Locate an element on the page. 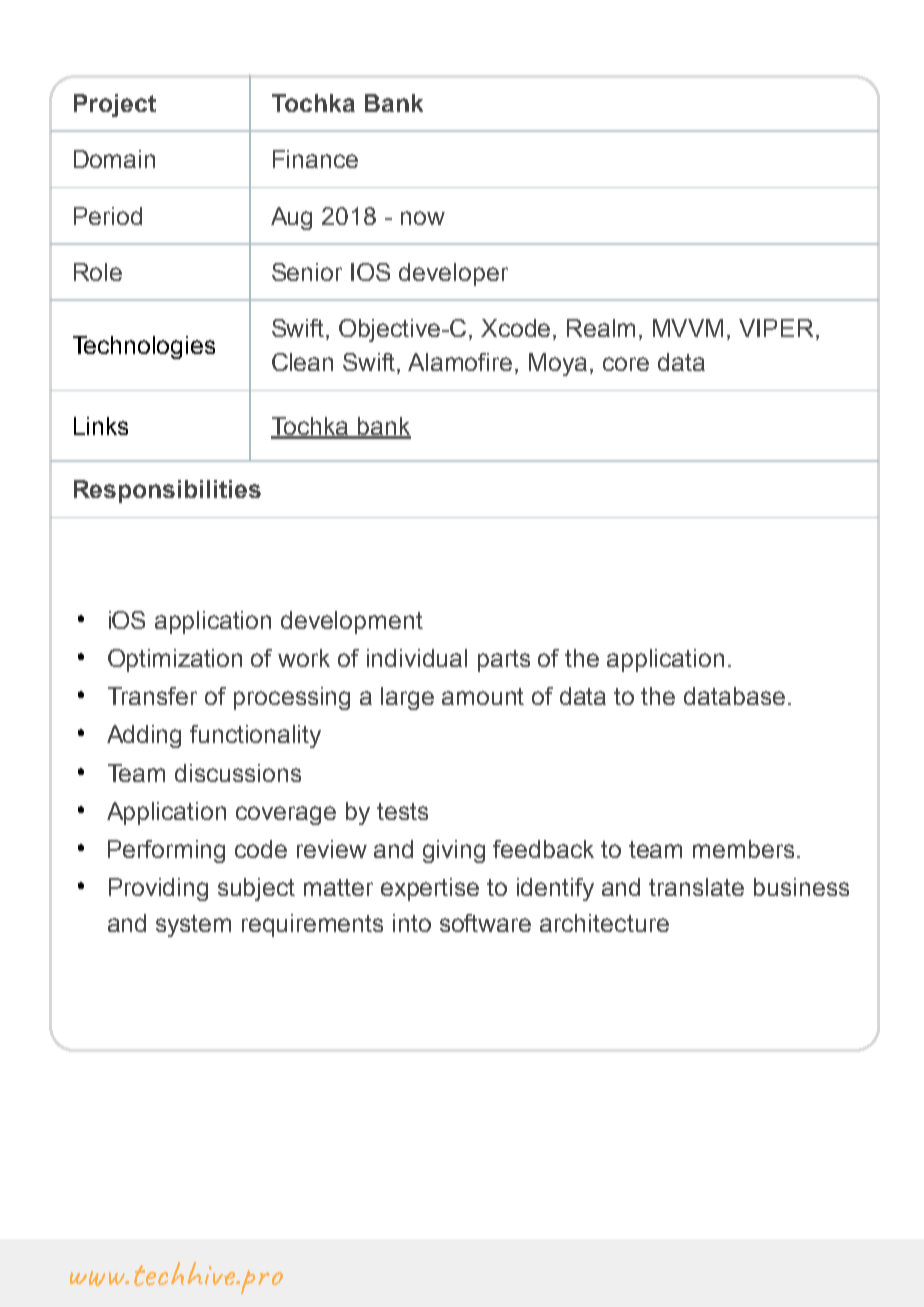 This image has width=924, height=1307. Optimization is located at coordinates (175, 660).
